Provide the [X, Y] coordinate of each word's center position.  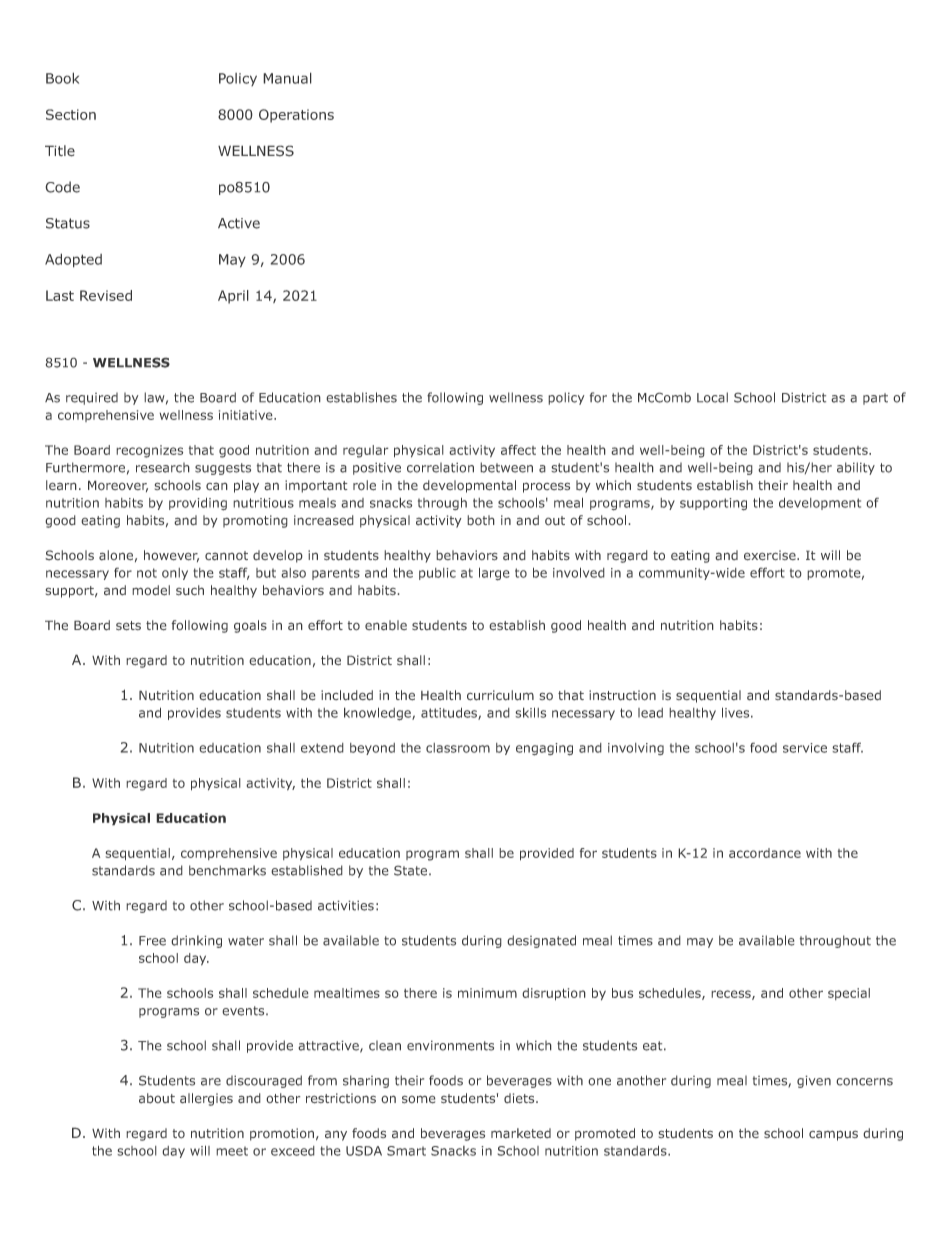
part [875, 399]
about [157, 1098]
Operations [296, 116]
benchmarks [227, 870]
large [494, 574]
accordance [765, 853]
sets [128, 626]
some [419, 1099]
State [412, 870]
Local [712, 397]
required [92, 398]
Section [71, 114]
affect [518, 450]
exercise [771, 555]
